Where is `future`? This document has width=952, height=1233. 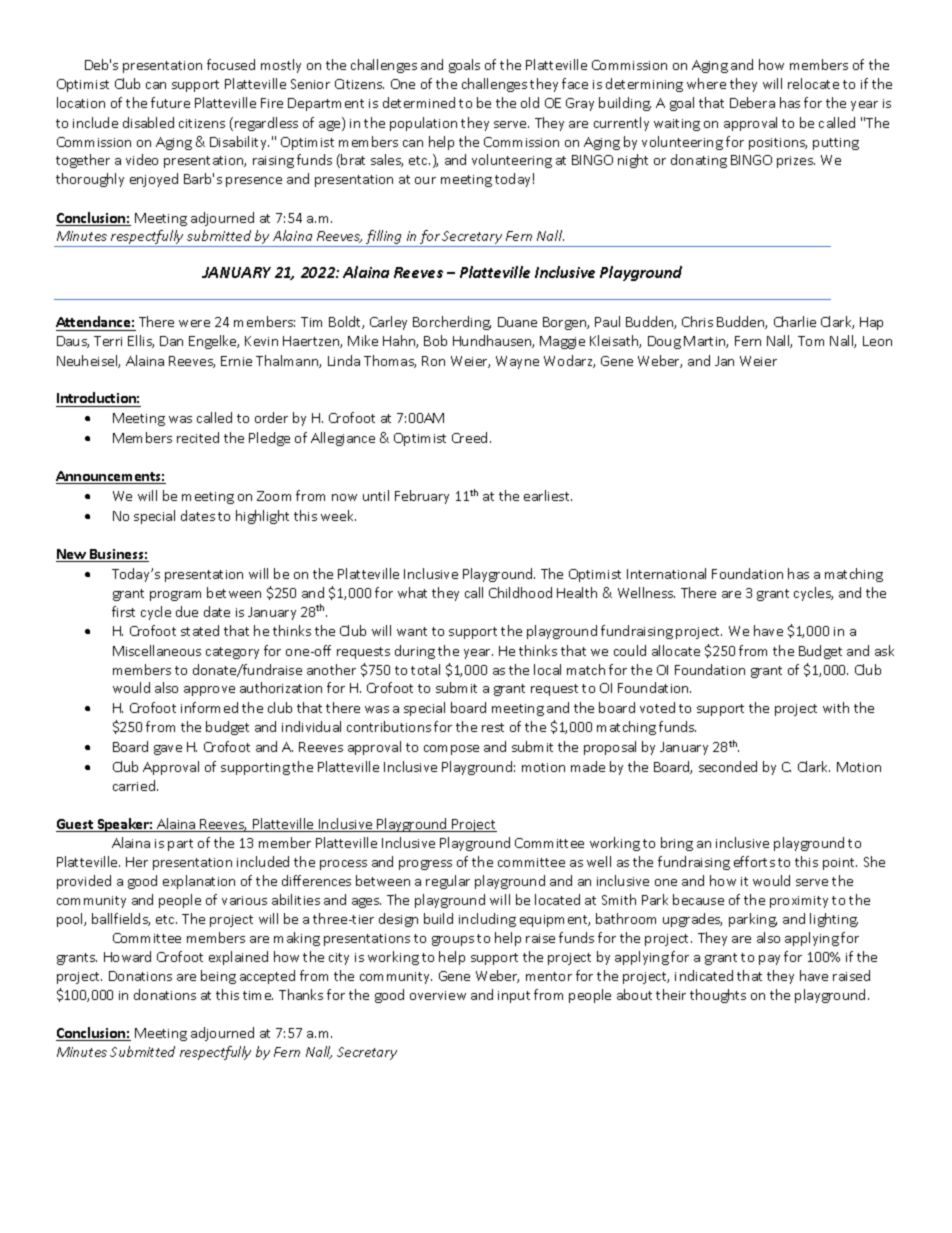 future is located at coordinates (170, 102).
